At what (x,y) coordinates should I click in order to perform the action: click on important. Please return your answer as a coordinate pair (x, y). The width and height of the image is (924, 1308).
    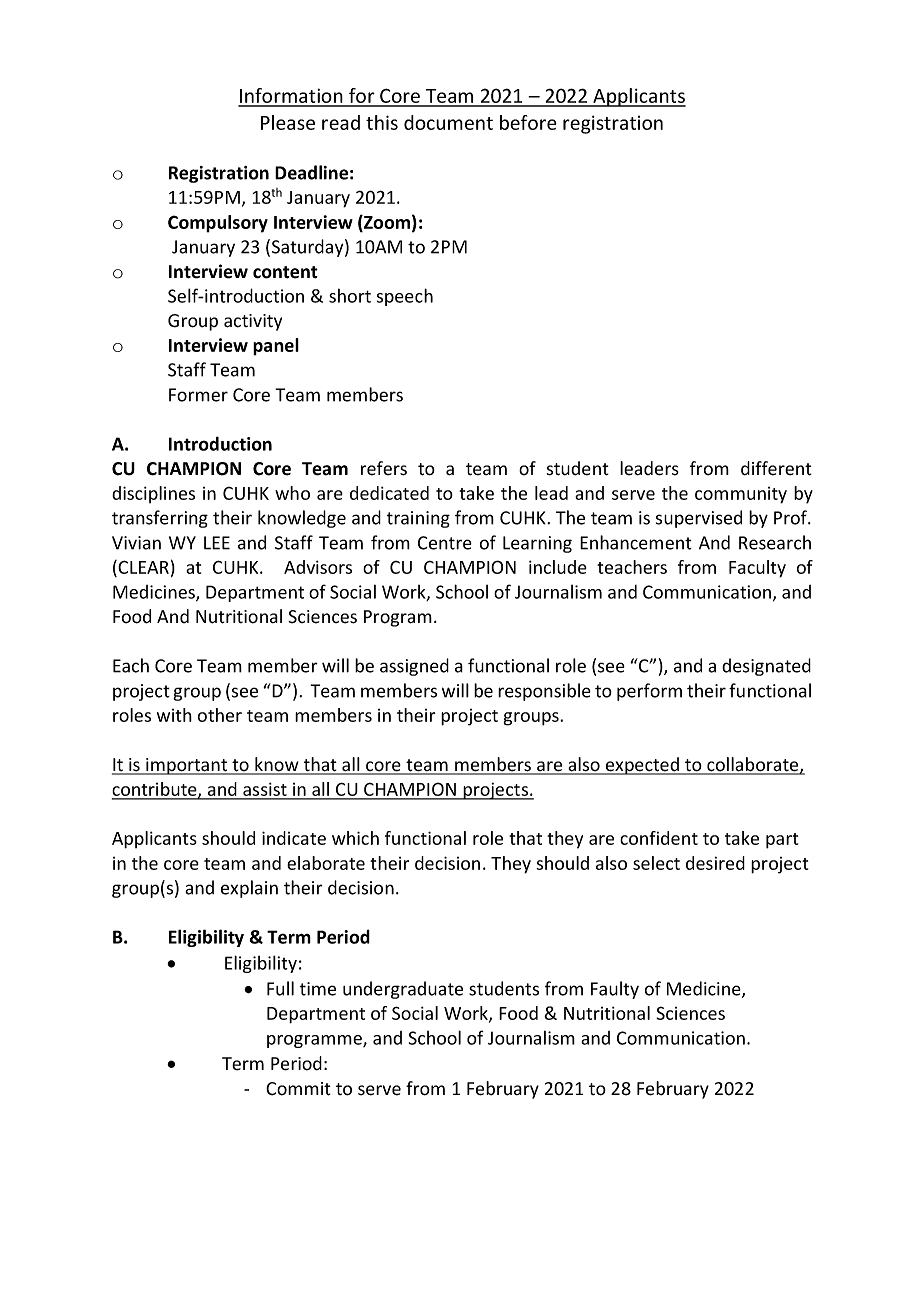
    Looking at the image, I should click on (187, 766).
